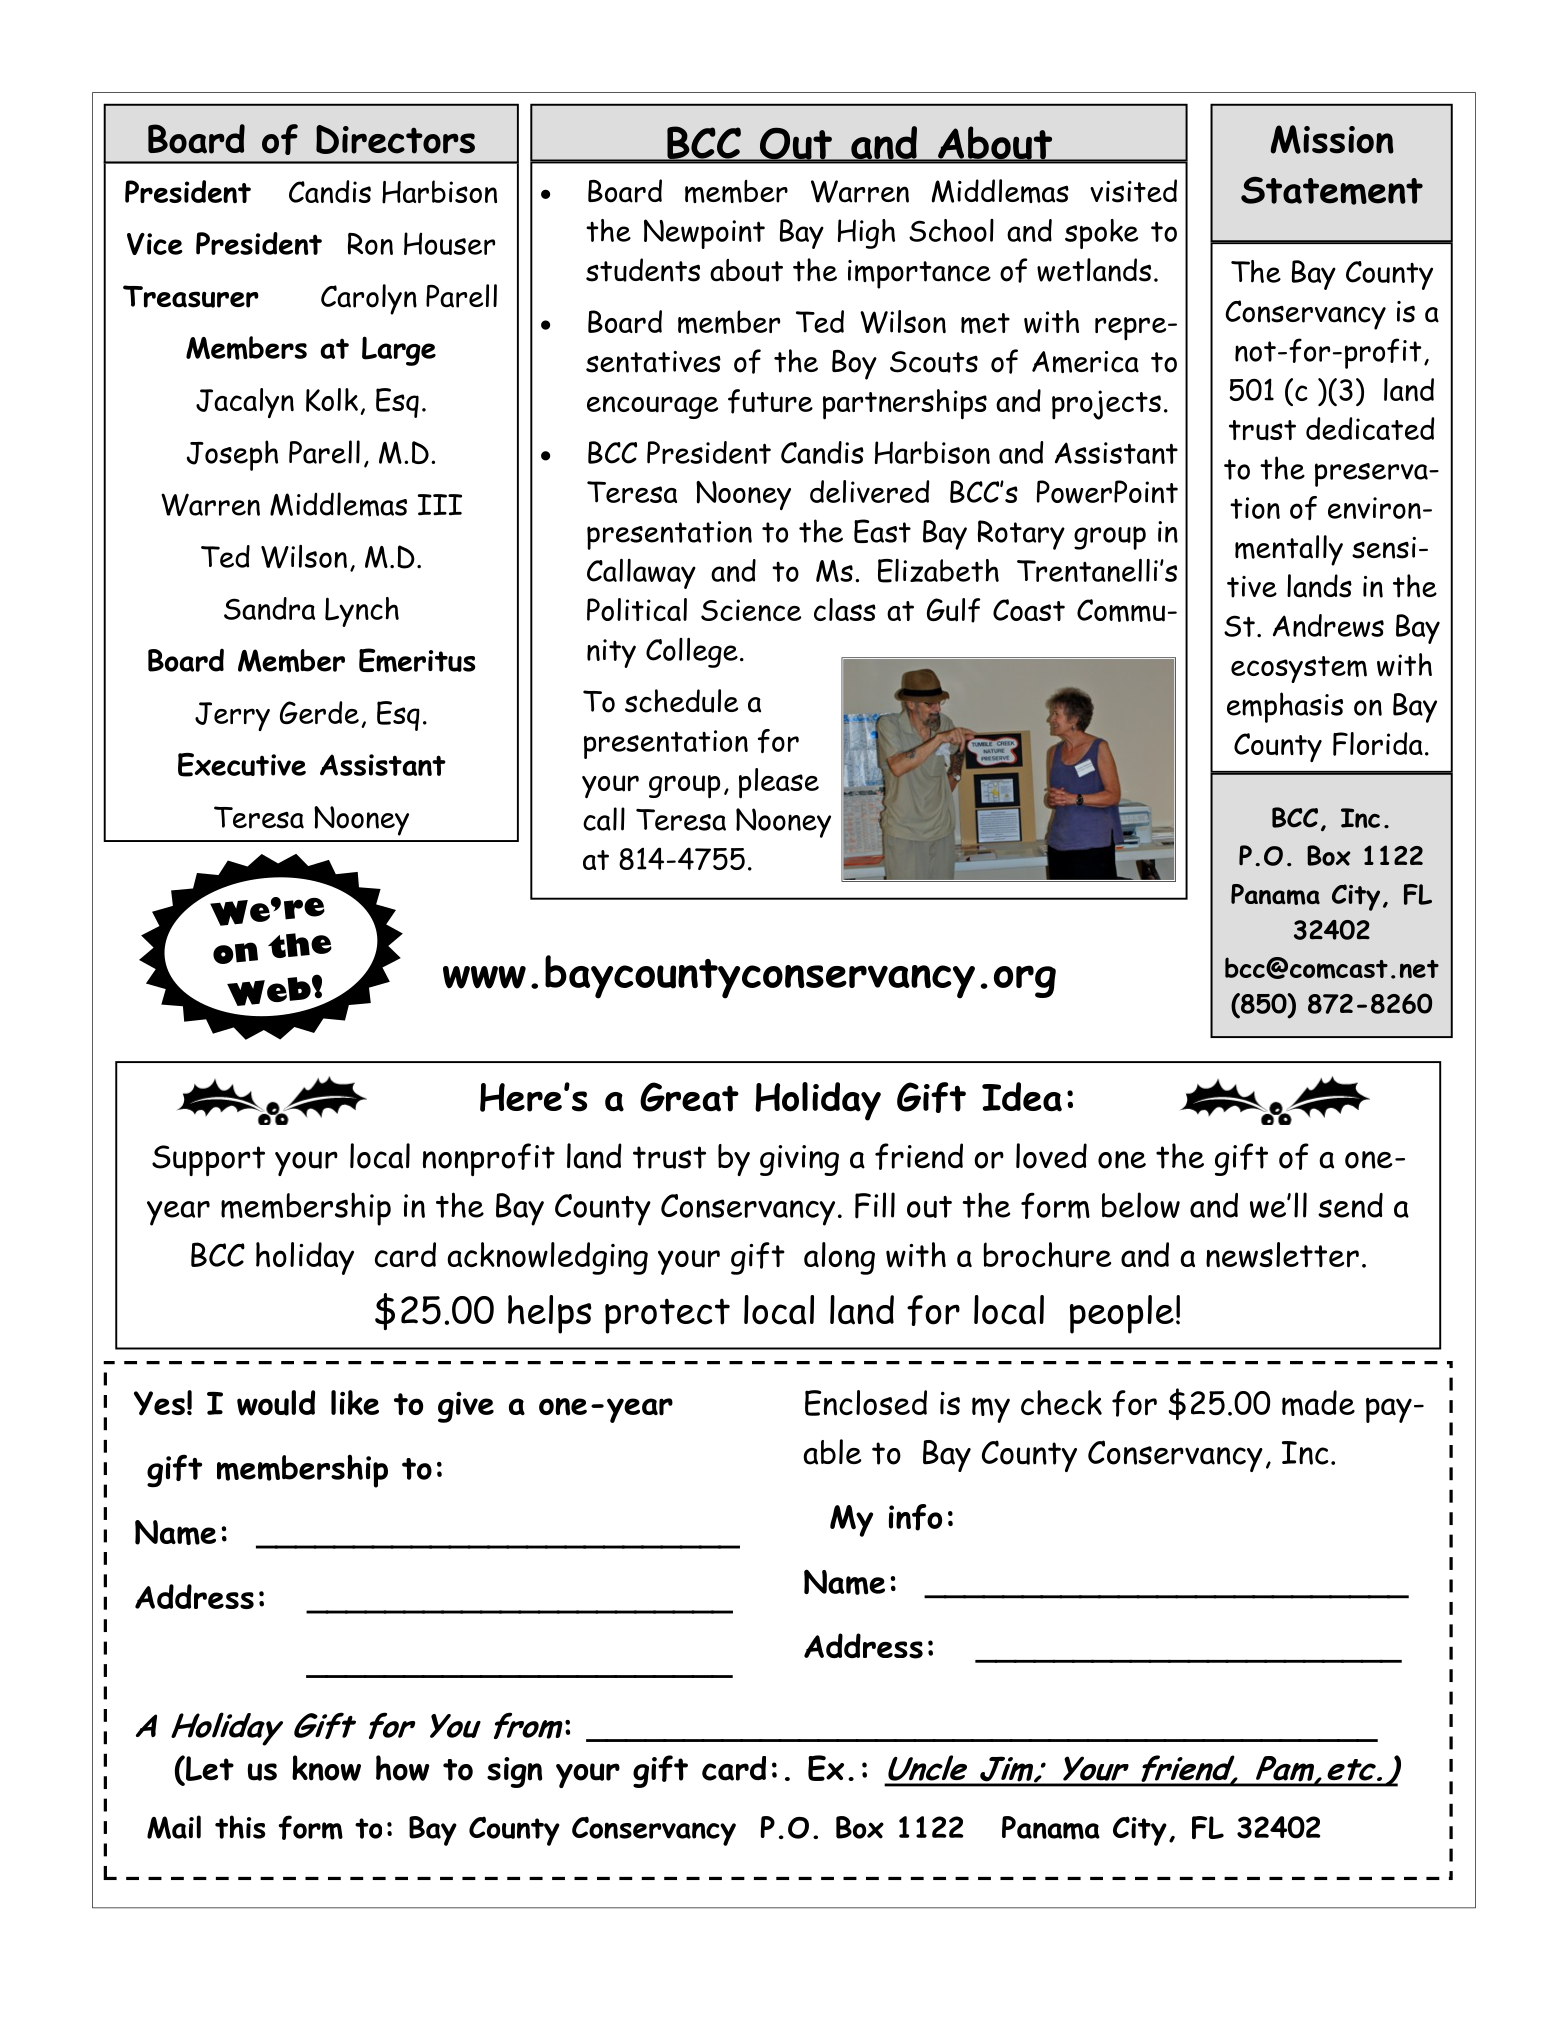 This screenshot has height=2030, width=1568. What do you see at coordinates (866, 234) in the screenshot?
I see `High` at bounding box center [866, 234].
